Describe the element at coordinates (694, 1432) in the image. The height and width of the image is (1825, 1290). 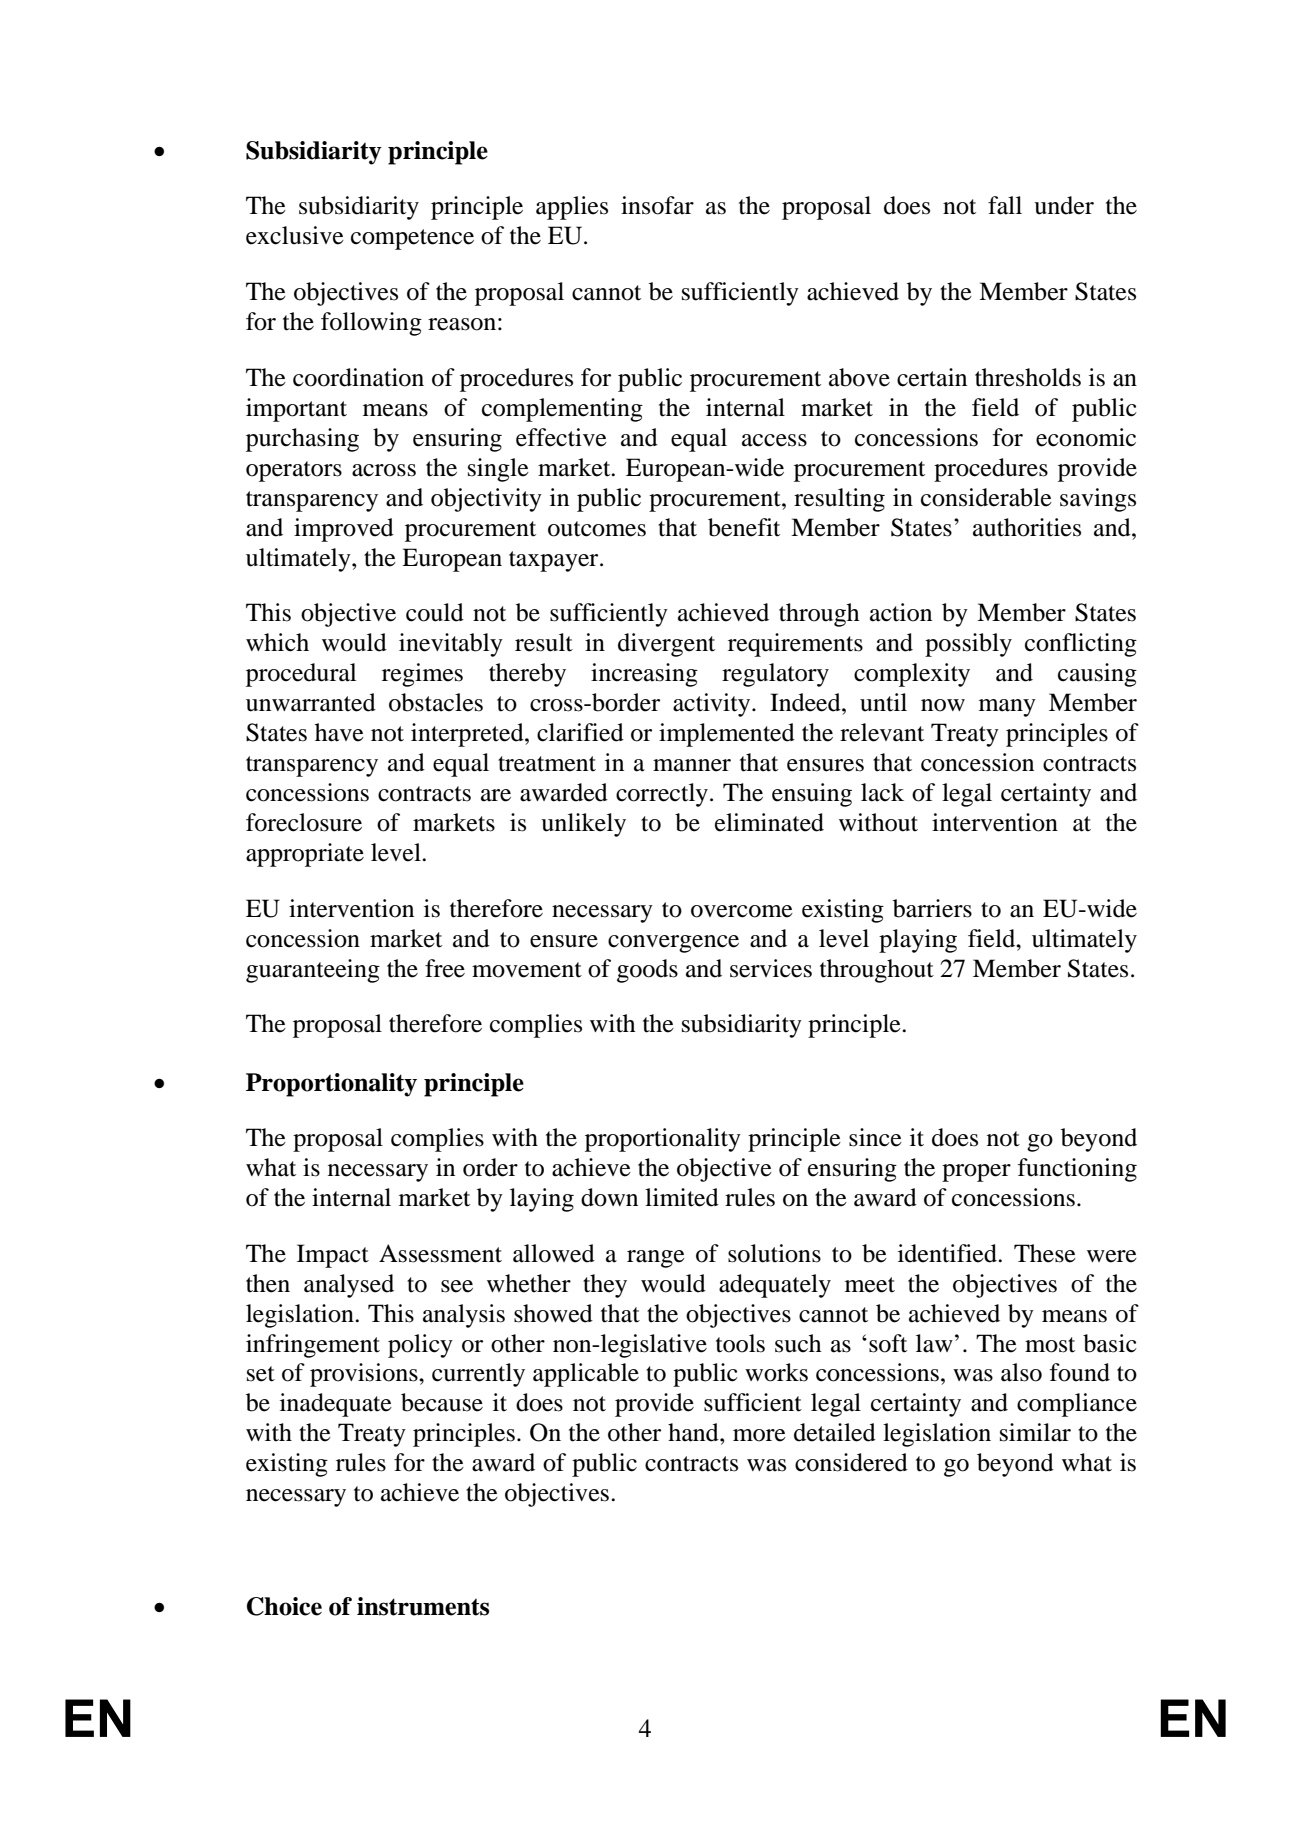
I see `hand` at that location.
